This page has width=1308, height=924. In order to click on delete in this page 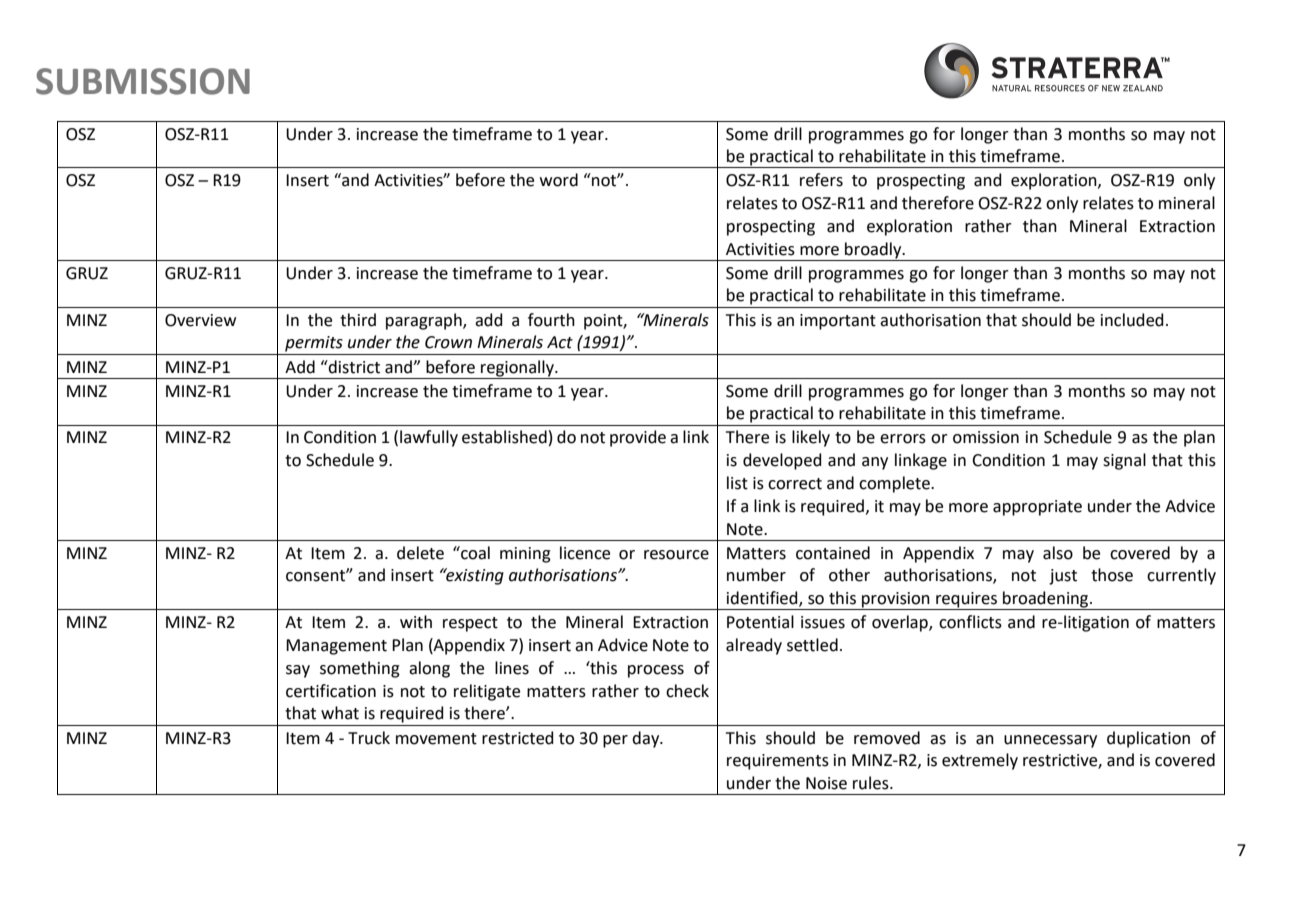, I will do `click(420, 553)`.
